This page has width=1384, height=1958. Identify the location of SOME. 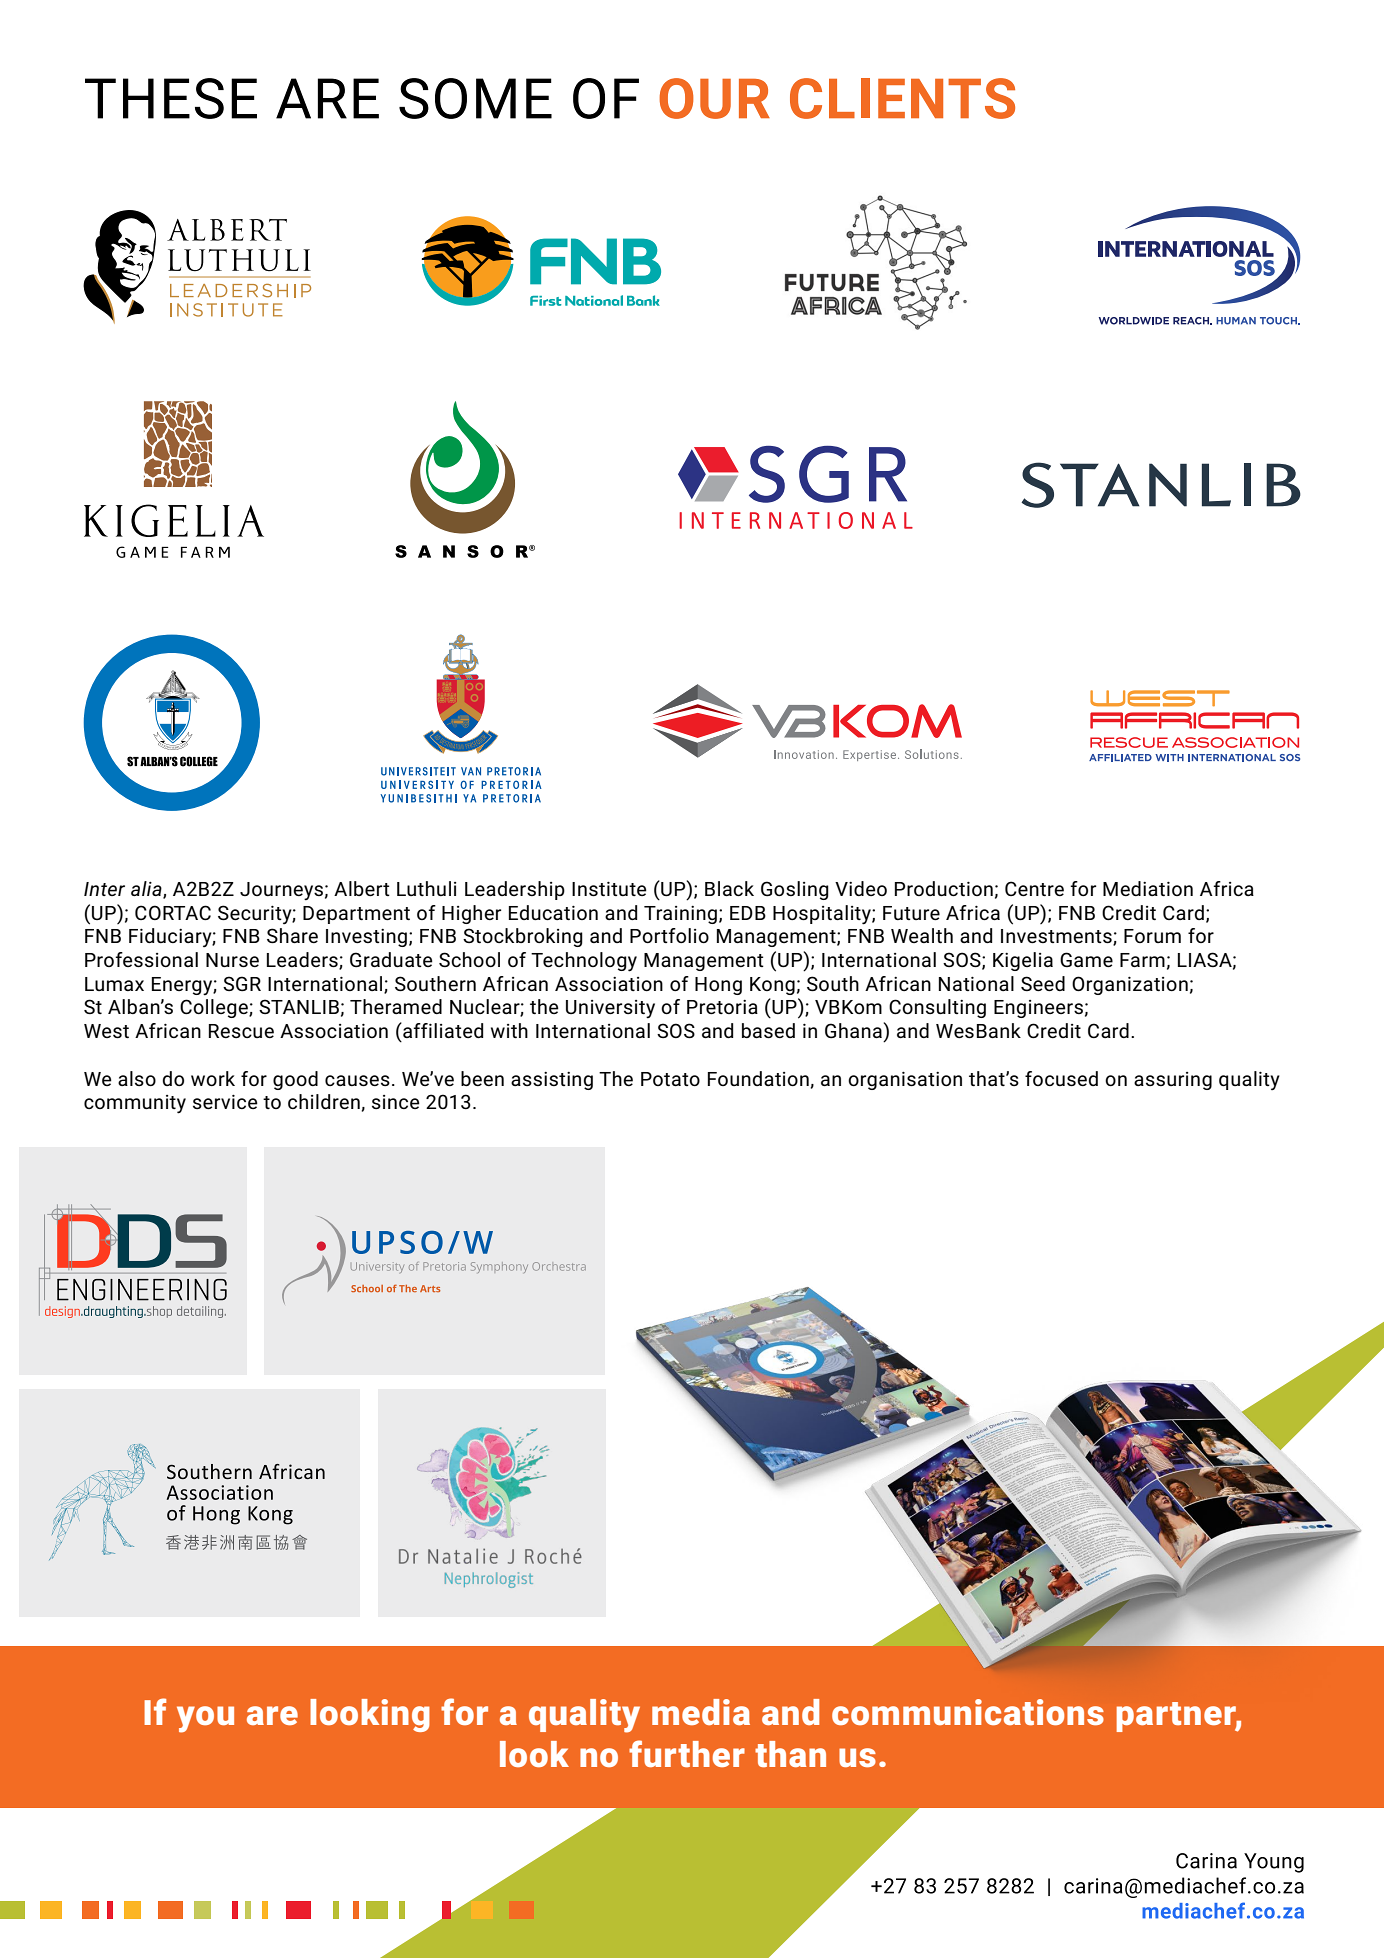
(475, 98).
